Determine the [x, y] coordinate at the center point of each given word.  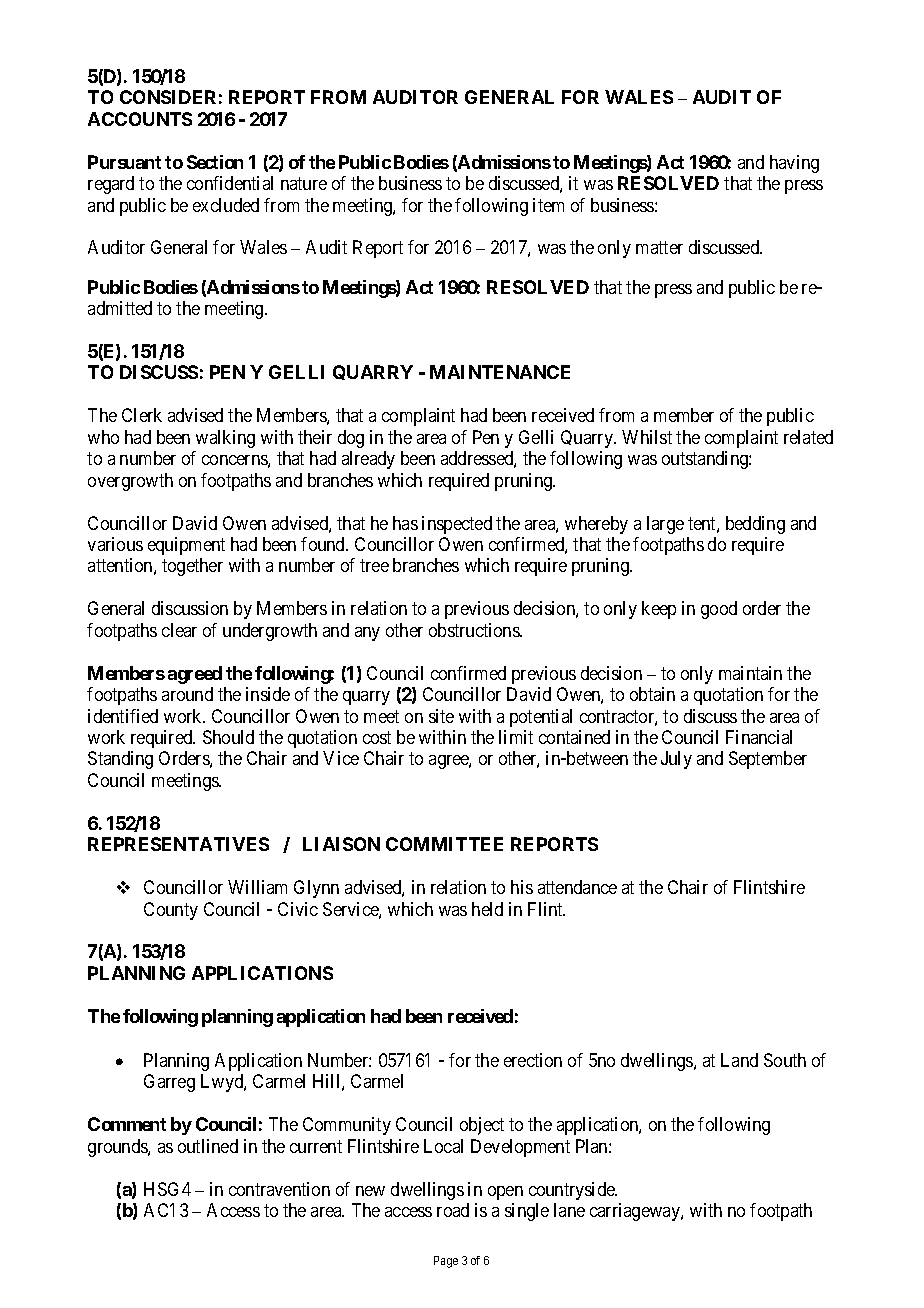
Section [215, 162]
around [187, 694]
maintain [750, 673]
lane [569, 1210]
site [441, 716]
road [453, 1210]
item [548, 205]
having [794, 164]
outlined [208, 1146]
